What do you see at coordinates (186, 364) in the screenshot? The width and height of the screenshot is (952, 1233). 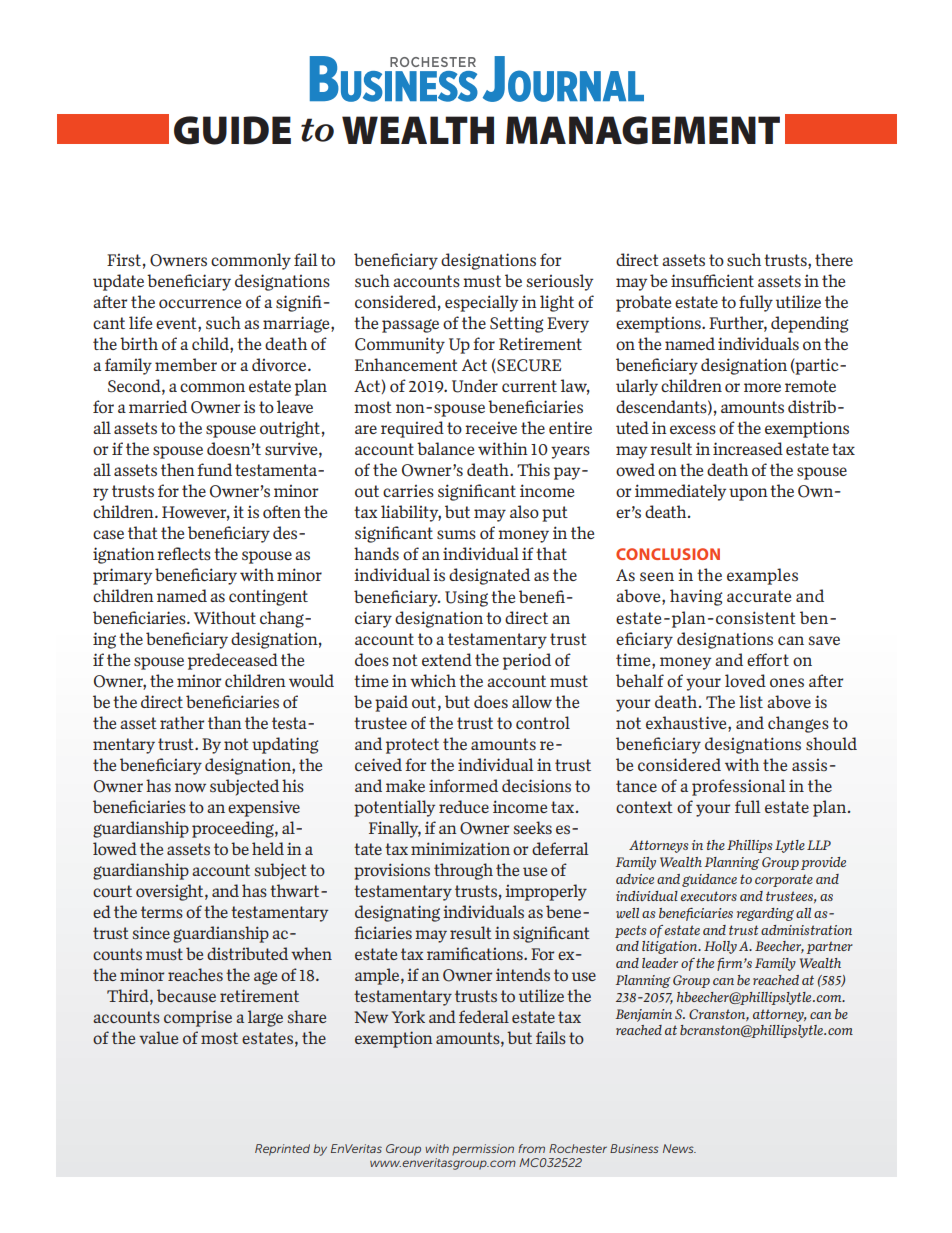 I see `member` at bounding box center [186, 364].
